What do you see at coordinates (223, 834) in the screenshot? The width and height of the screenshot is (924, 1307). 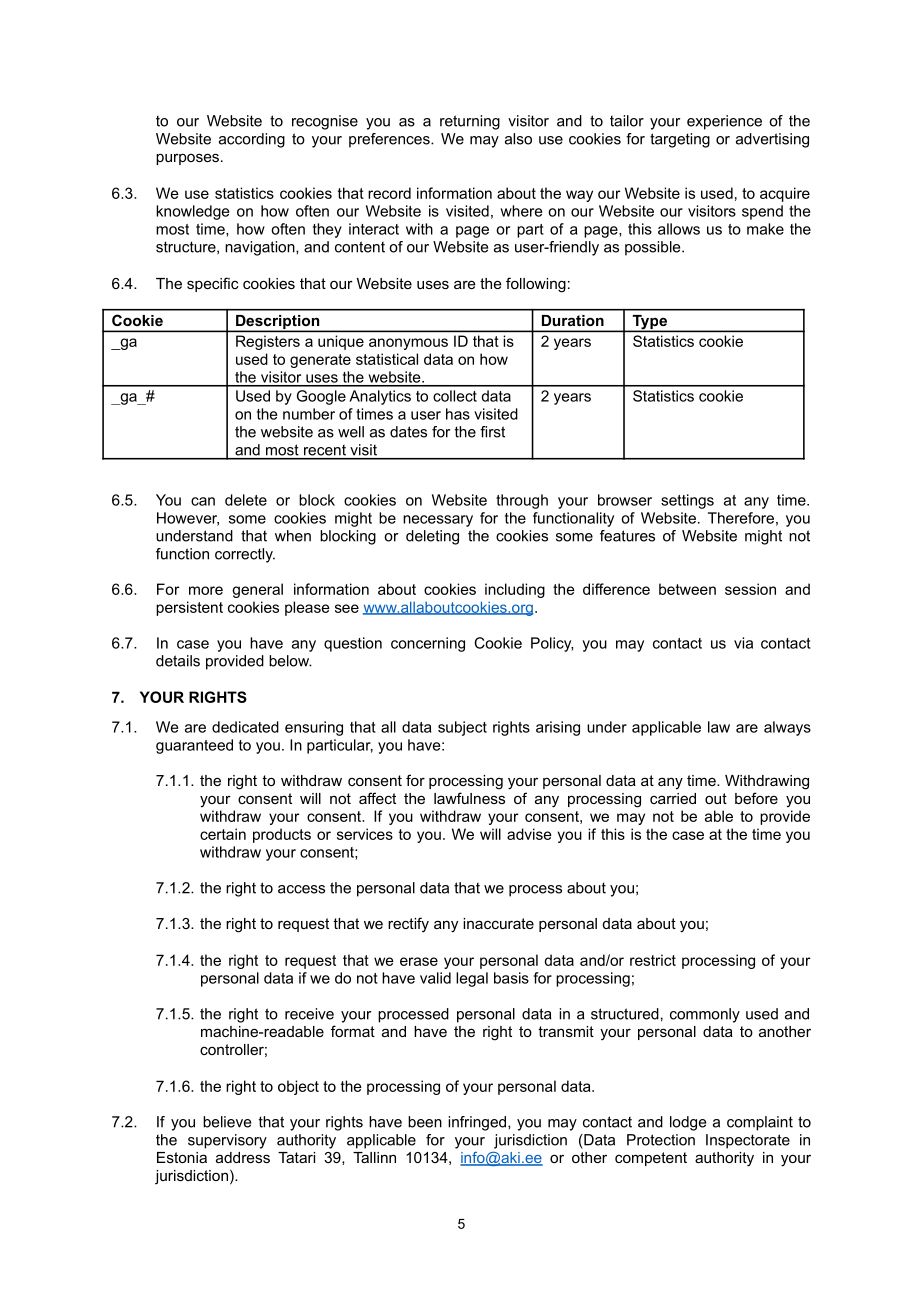 I see `certain` at bounding box center [223, 834].
